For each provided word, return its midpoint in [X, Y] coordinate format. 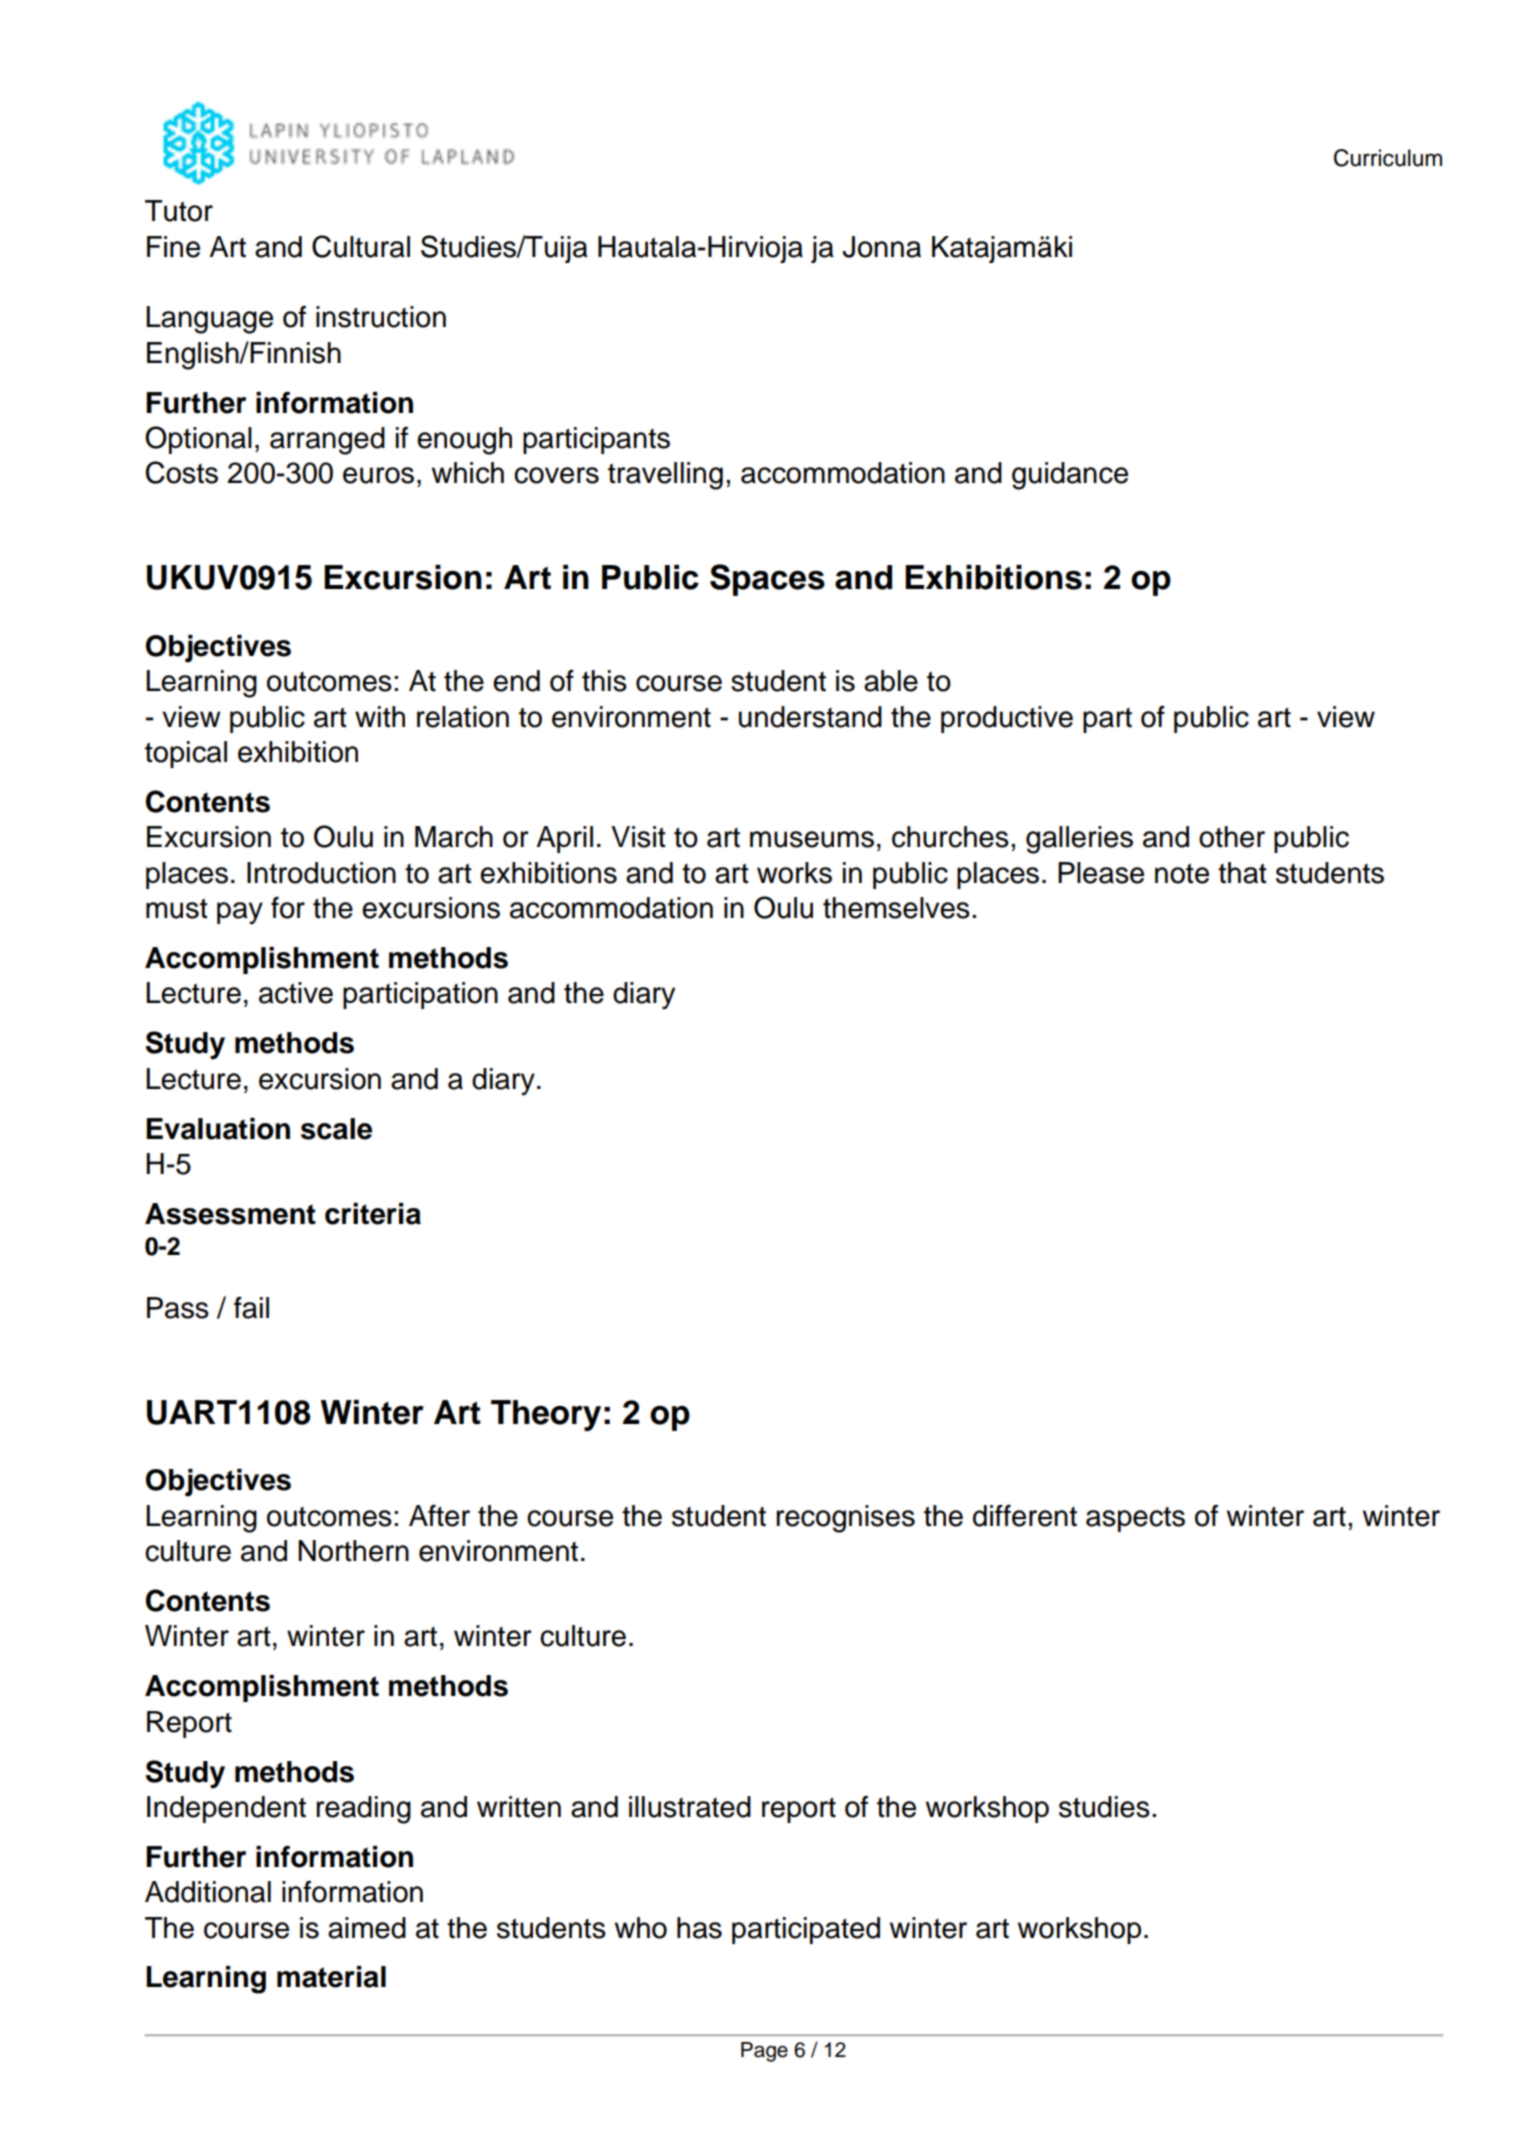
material [331, 1977]
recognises [845, 1519]
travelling [665, 476]
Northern [353, 1551]
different [1025, 1516]
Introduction [321, 873]
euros [378, 475]
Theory [546, 1415]
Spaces [767, 580]
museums [812, 839]
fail [251, 1308]
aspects [1135, 1519]
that [1242, 873]
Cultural [361, 246]
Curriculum [1388, 158]
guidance [1070, 476]
